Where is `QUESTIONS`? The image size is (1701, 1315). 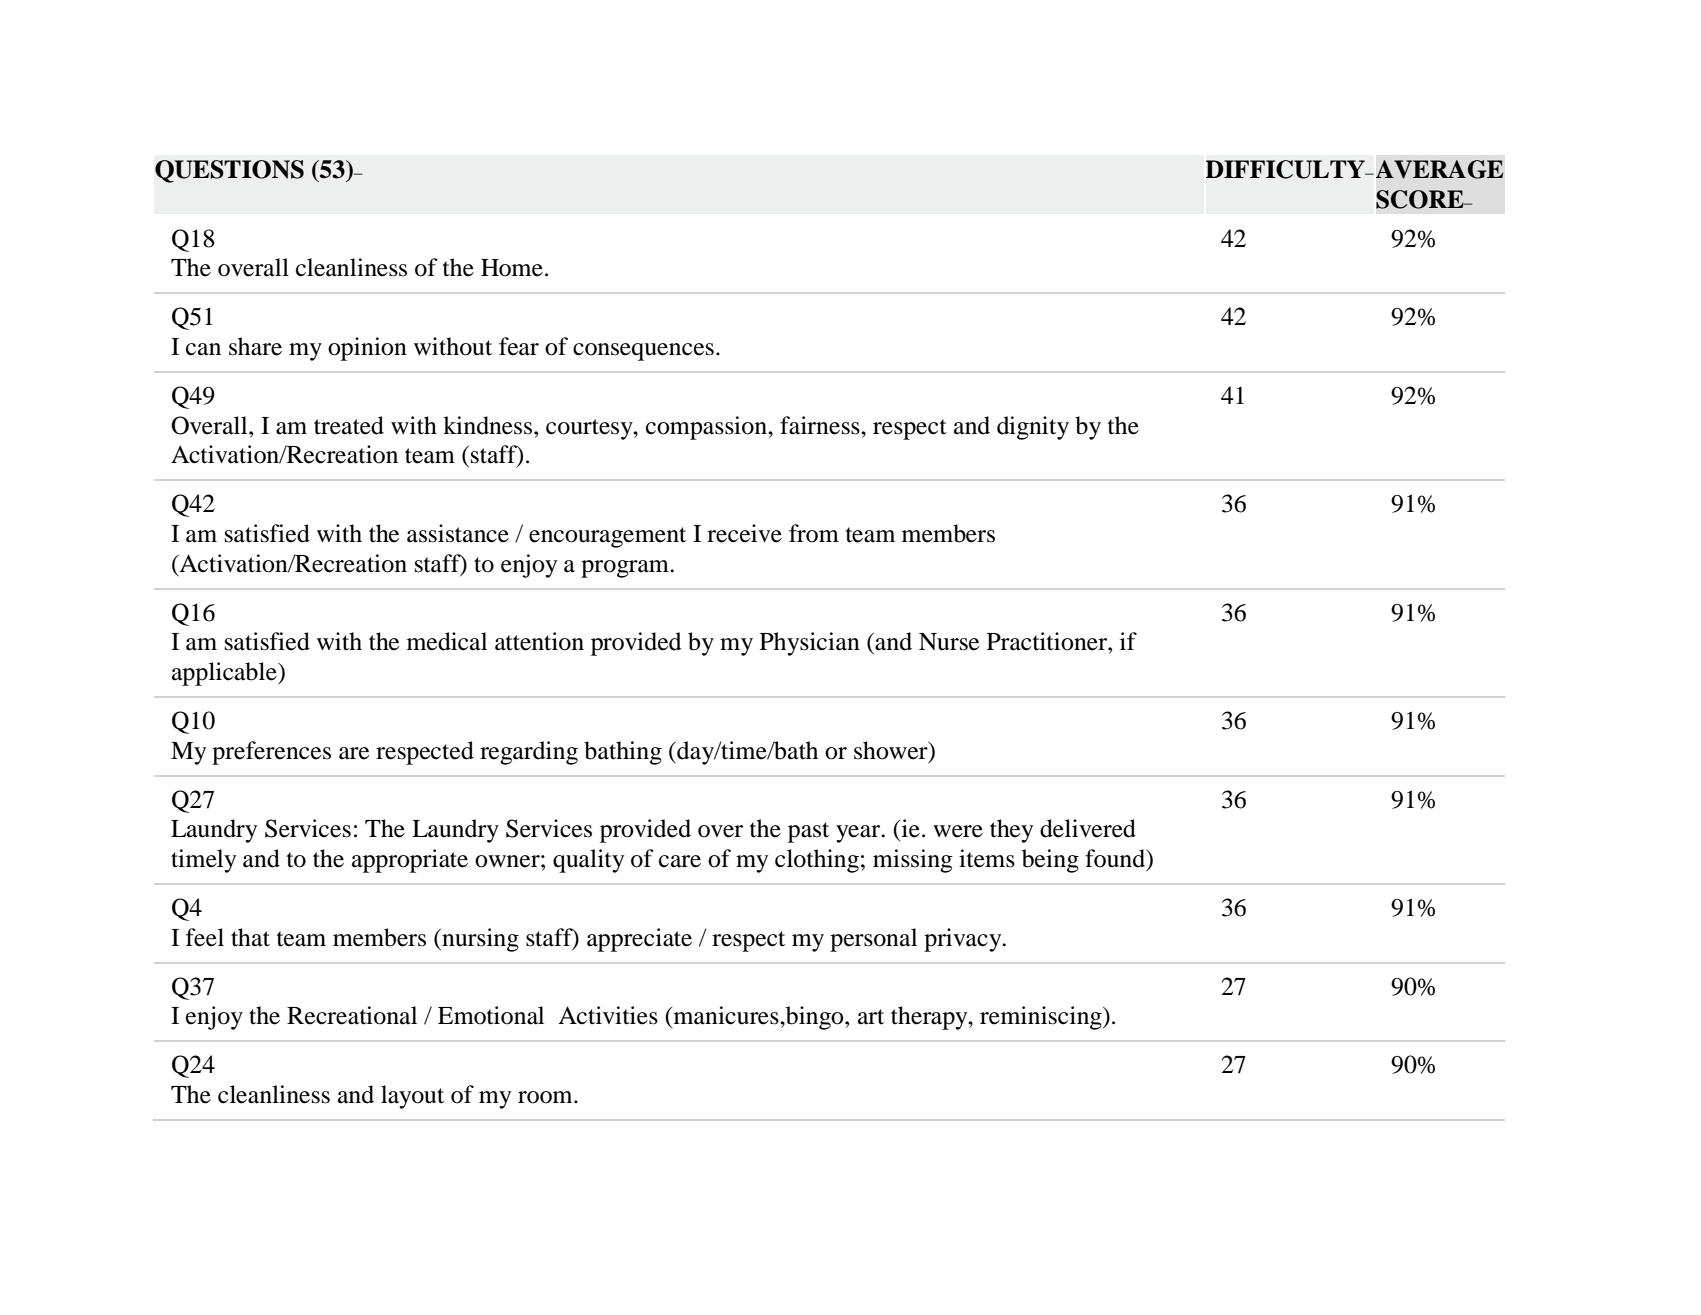 QUESTIONS is located at coordinates (229, 171).
